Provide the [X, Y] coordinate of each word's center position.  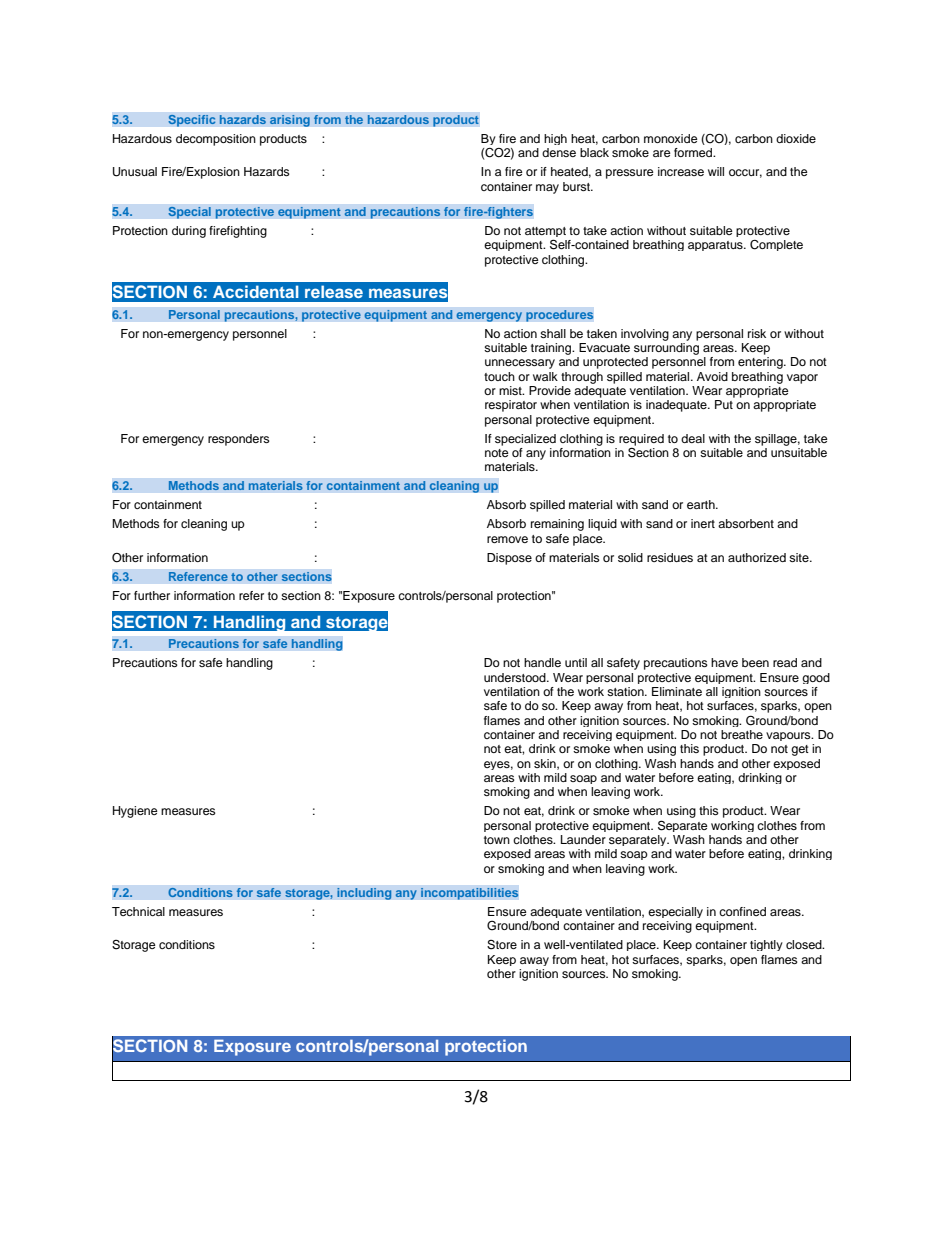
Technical [138, 911]
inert [703, 523]
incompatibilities [470, 894]
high [555, 139]
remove [507, 539]
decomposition [216, 140]
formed [694, 152]
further [152, 595]
